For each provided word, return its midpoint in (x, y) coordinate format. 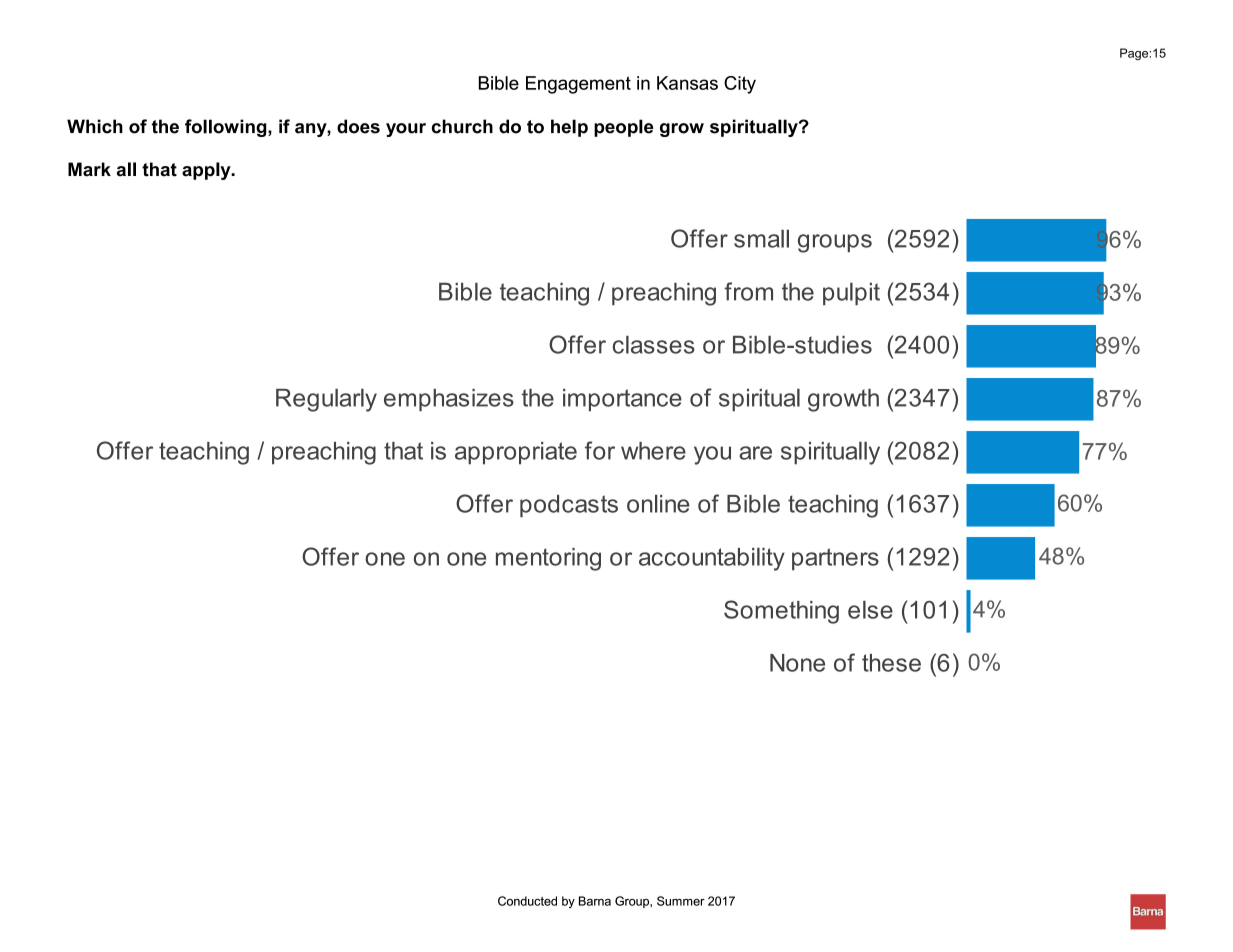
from (749, 291)
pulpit (851, 294)
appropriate (516, 453)
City (740, 85)
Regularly (326, 400)
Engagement (578, 85)
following (227, 128)
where (653, 451)
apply (207, 171)
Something (781, 612)
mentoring (548, 559)
